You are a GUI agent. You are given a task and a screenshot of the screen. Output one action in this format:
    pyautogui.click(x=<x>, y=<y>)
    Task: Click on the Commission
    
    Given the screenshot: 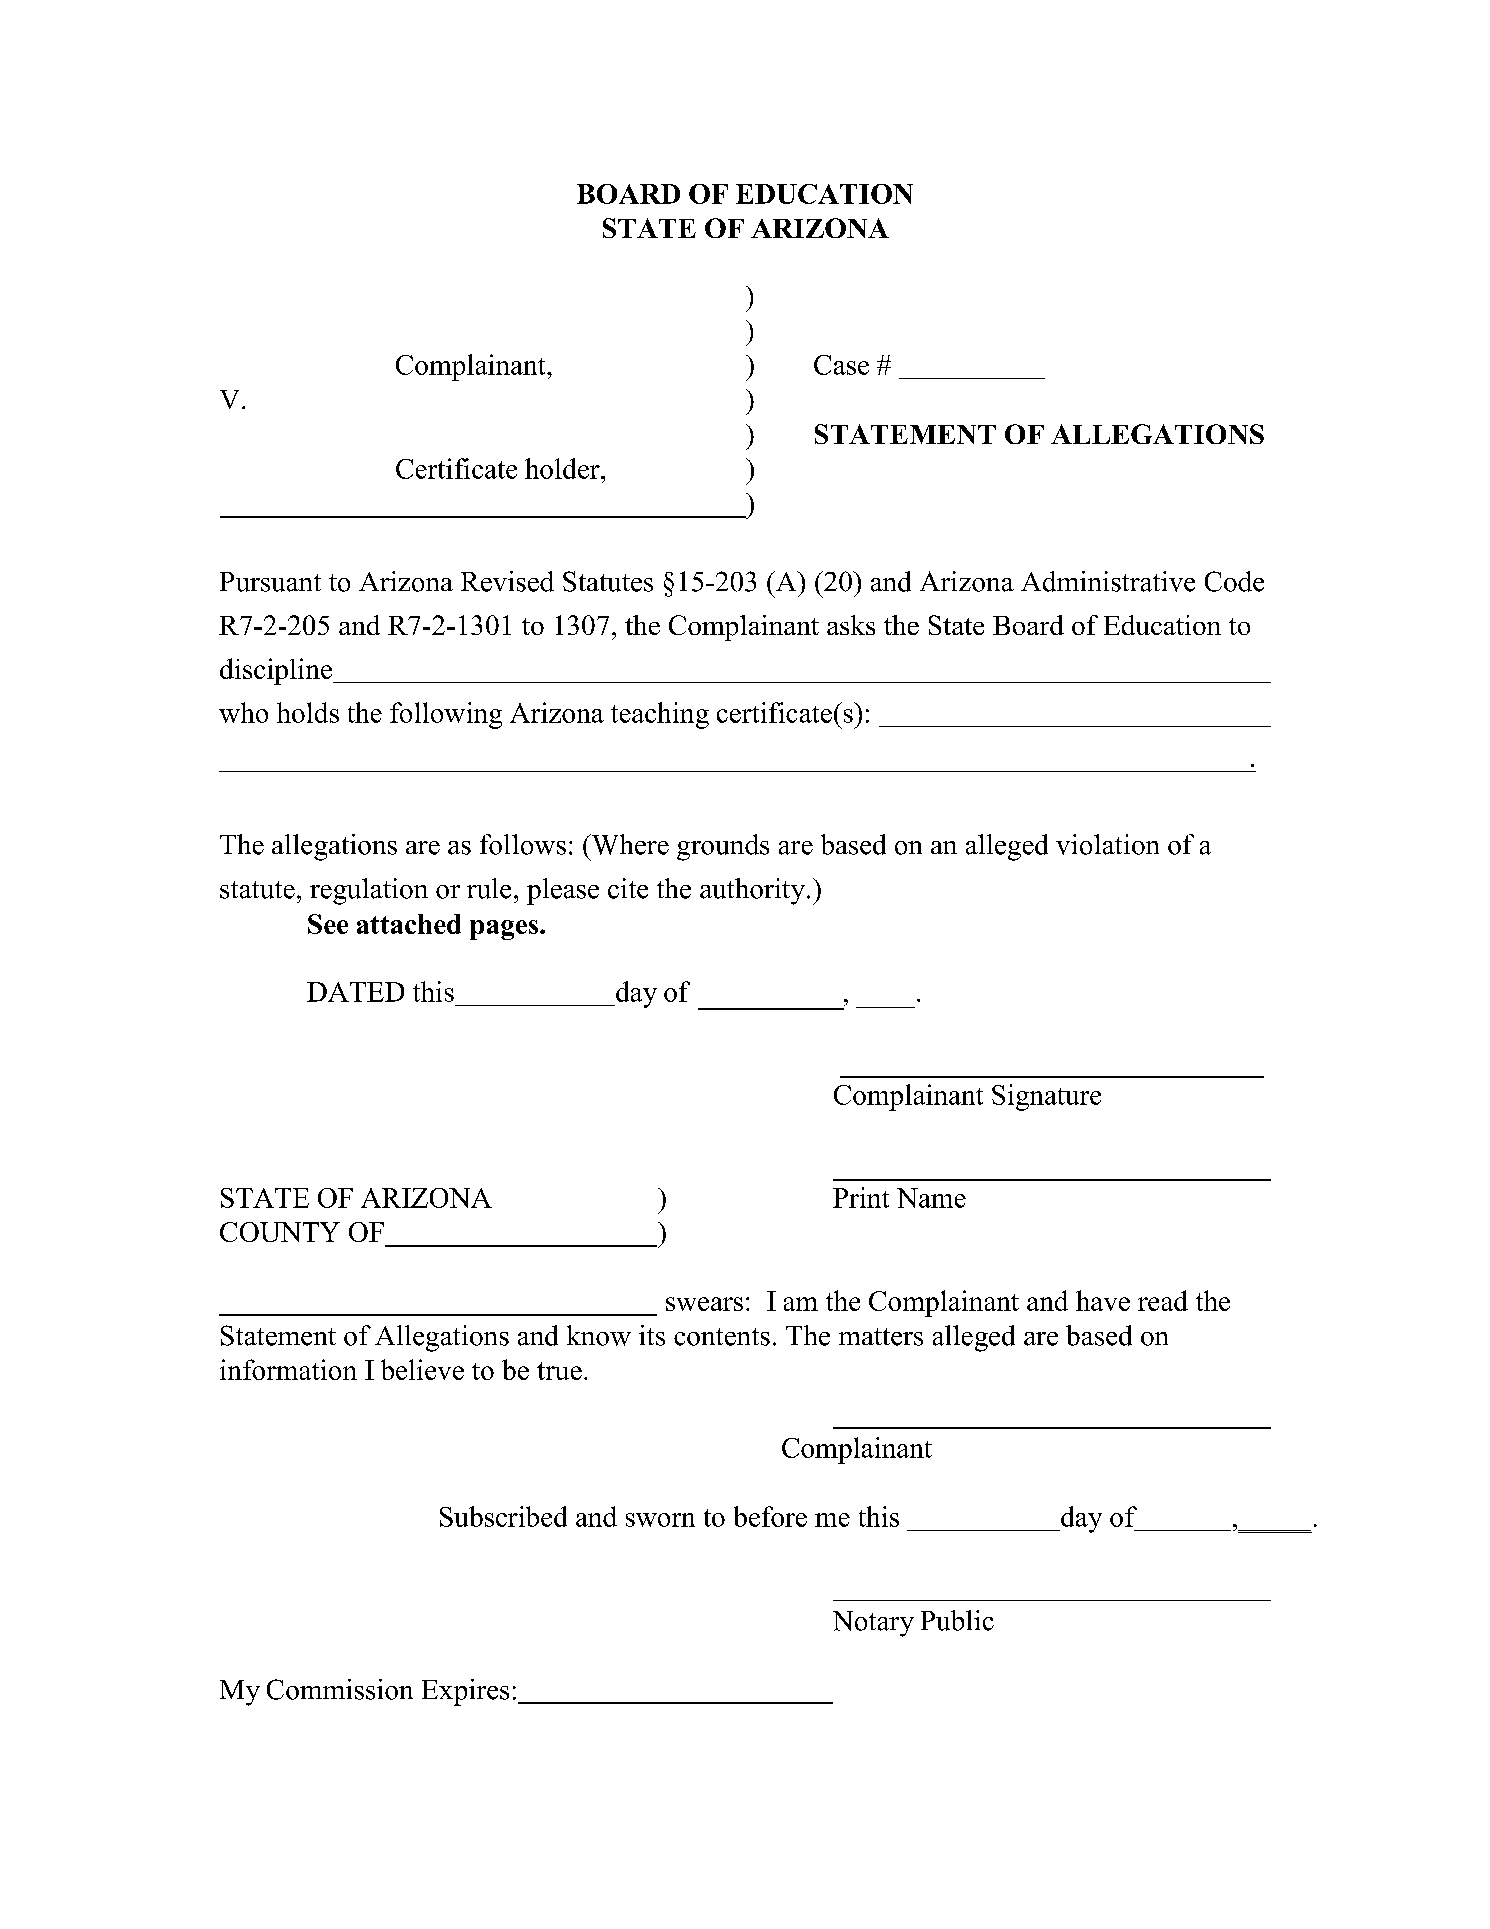 What is the action you would take?
    pyautogui.click(x=340, y=1689)
